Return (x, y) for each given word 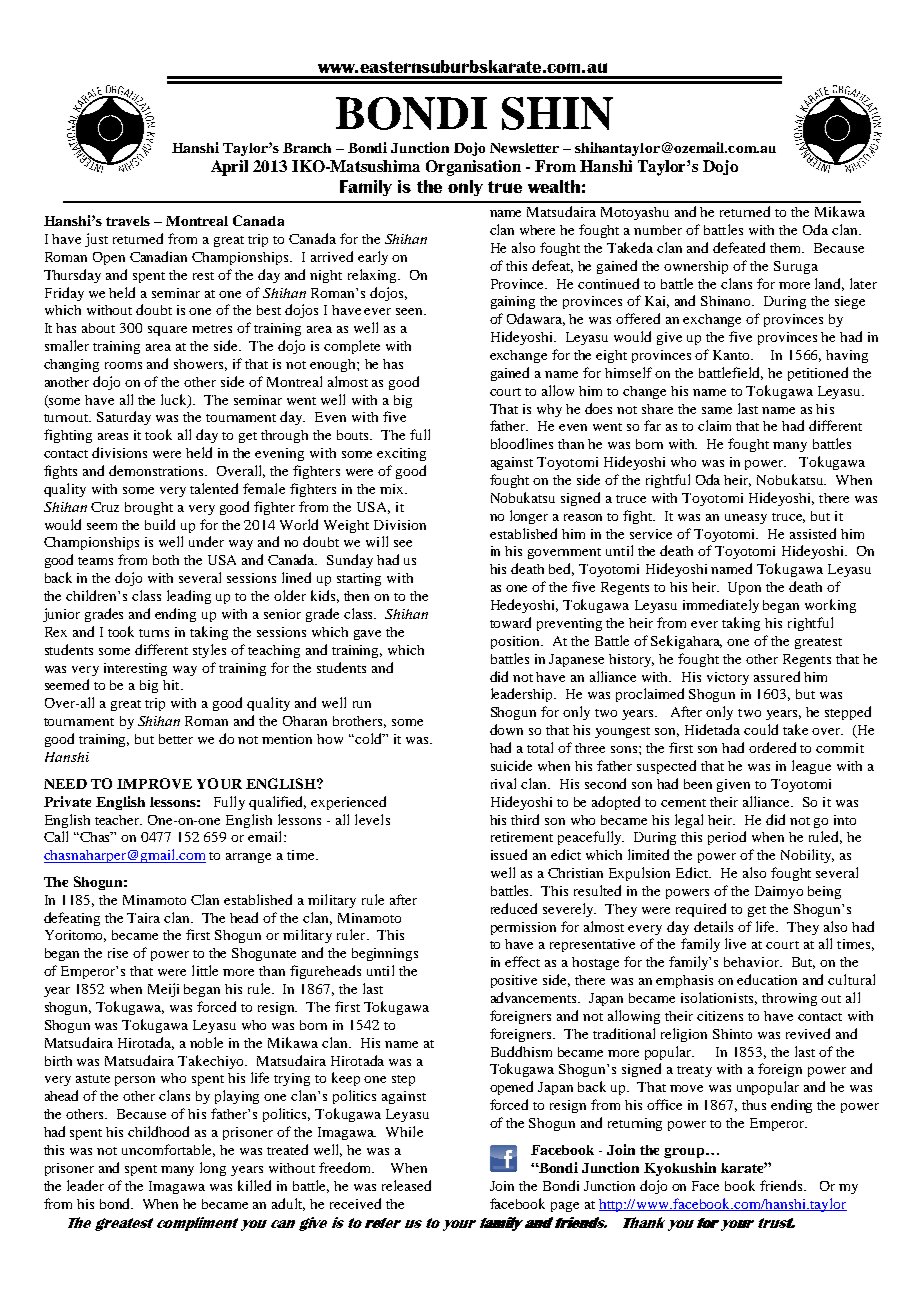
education (767, 979)
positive (514, 981)
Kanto (733, 355)
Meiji (163, 990)
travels (128, 221)
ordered (772, 747)
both (166, 560)
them (787, 248)
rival (503, 783)
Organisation (473, 168)
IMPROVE (154, 783)
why (549, 410)
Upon (744, 588)
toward (510, 622)
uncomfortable (168, 1150)
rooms (123, 365)
